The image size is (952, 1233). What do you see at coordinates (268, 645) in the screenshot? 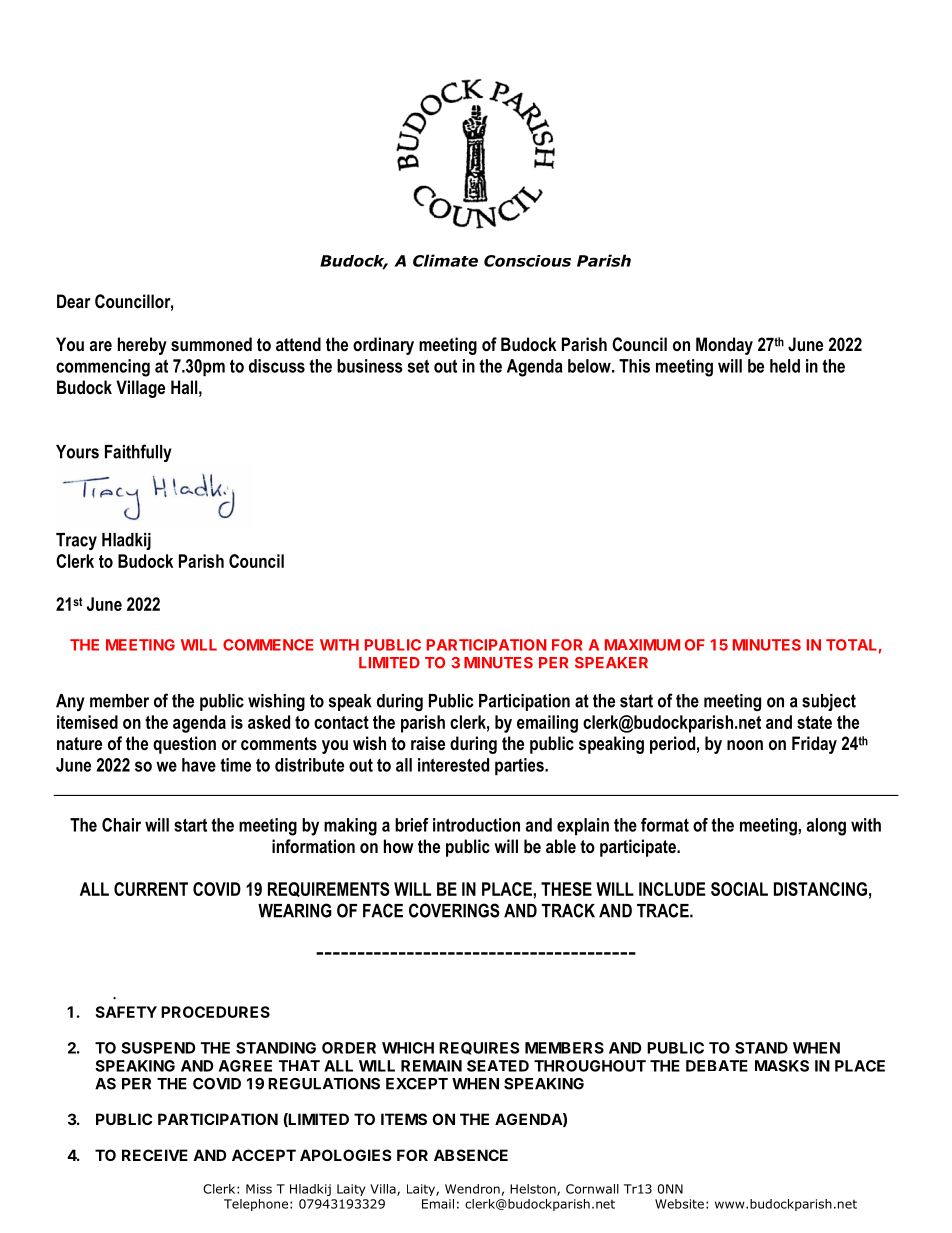
I see `COMMENCE` at bounding box center [268, 645].
